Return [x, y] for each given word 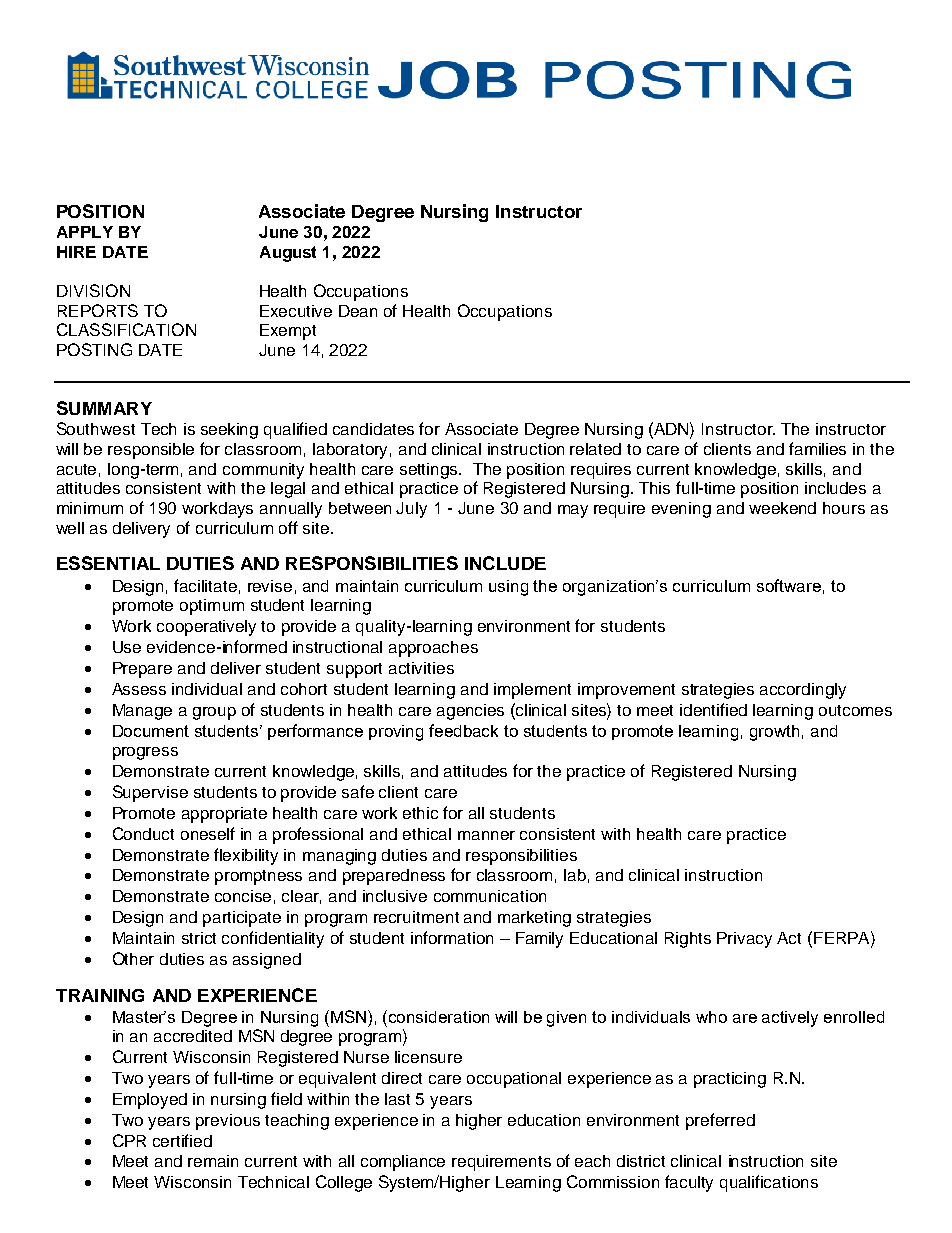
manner [486, 835]
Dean [358, 311]
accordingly [803, 691]
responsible [151, 451]
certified [182, 1140]
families [817, 448]
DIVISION [93, 290]
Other [133, 958]
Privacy [744, 940]
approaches [433, 649]
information [452, 937]
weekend [782, 508]
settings [430, 471]
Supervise [150, 793]
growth [774, 733]
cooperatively [206, 628]
